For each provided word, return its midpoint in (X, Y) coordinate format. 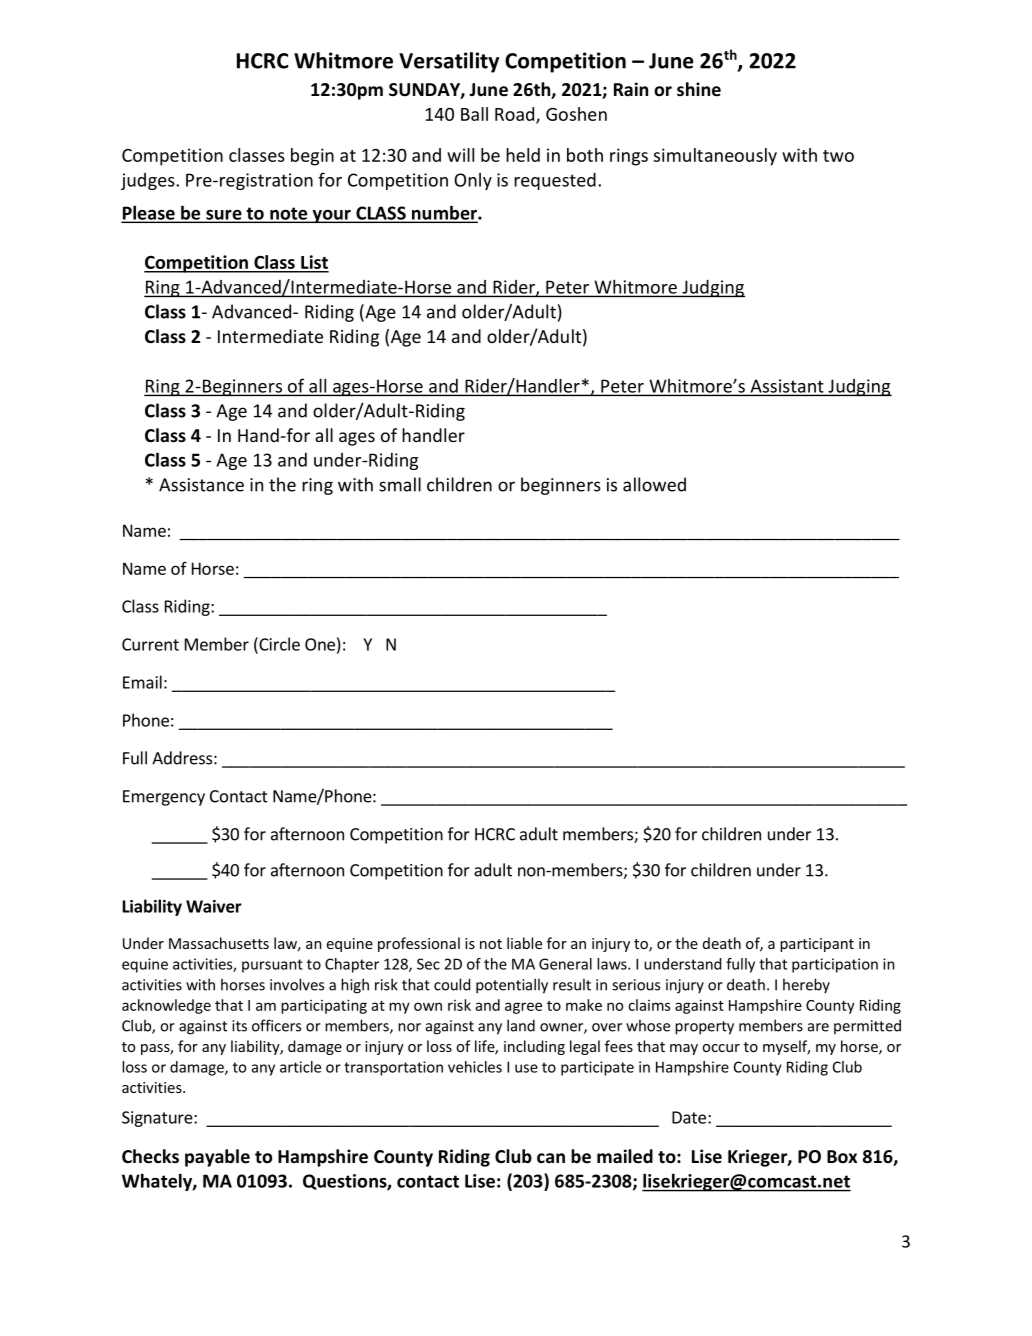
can (551, 1158)
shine (699, 89)
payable (217, 1158)
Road (516, 115)
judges (149, 181)
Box (842, 1157)
